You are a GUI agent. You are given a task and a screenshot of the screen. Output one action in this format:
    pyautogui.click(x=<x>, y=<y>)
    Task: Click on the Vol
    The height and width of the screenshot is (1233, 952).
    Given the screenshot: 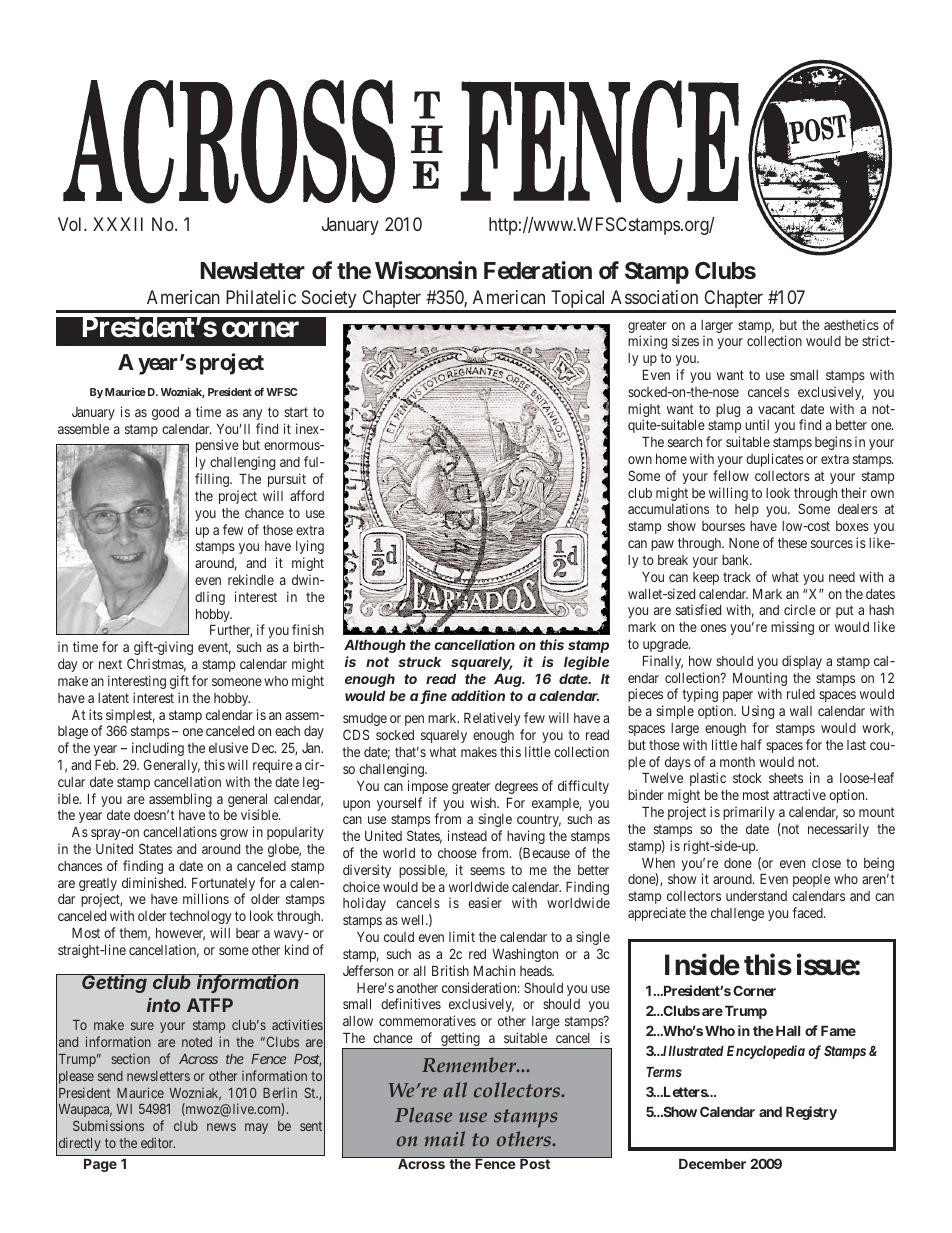 What is the action you would take?
    pyautogui.click(x=71, y=224)
